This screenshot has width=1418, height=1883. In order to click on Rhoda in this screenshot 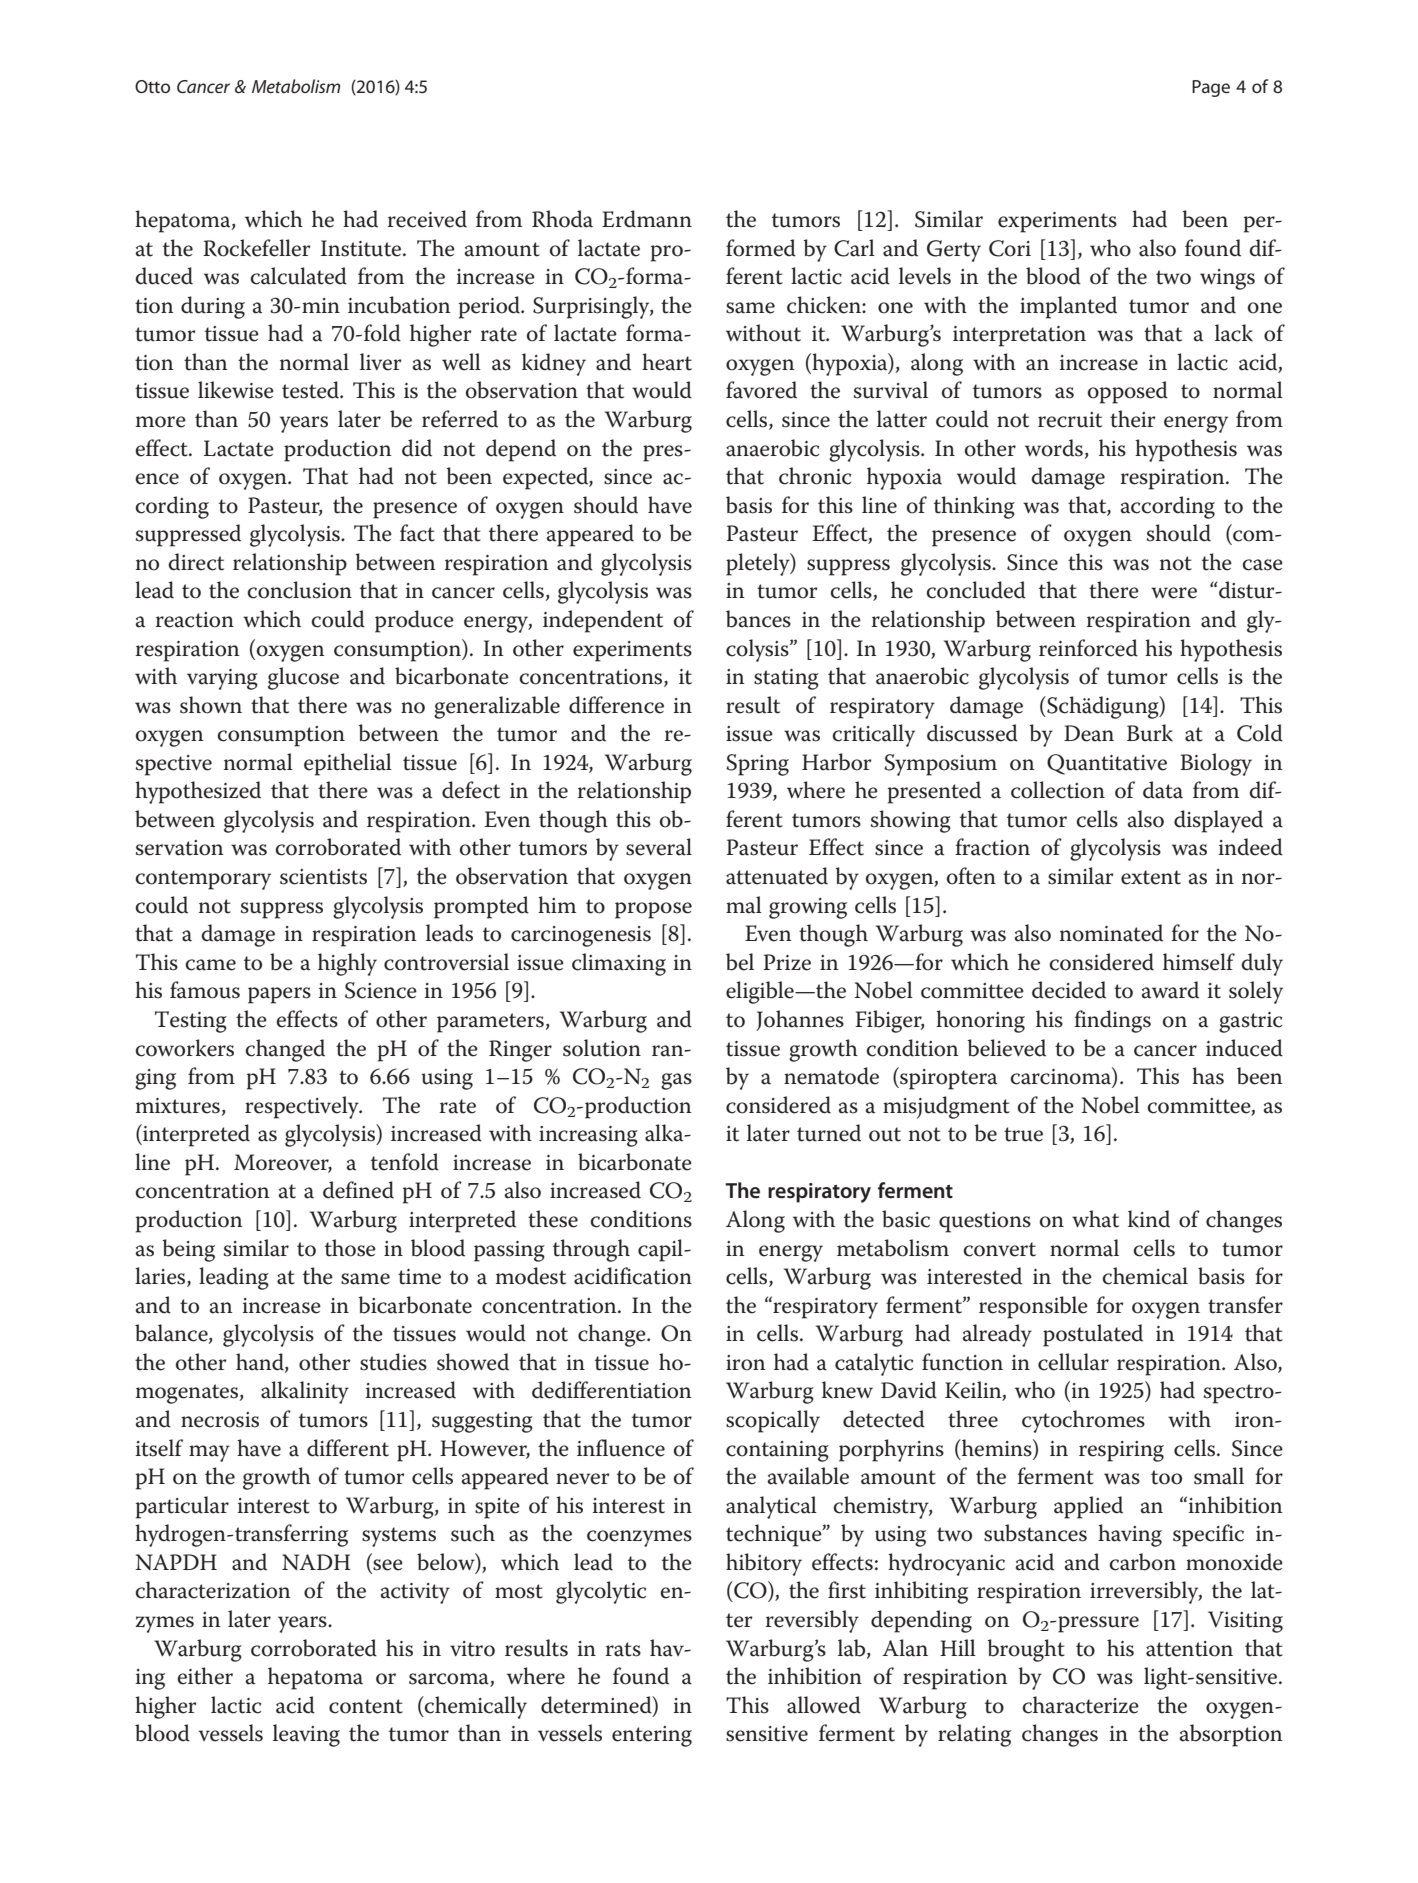, I will do `click(562, 219)`.
